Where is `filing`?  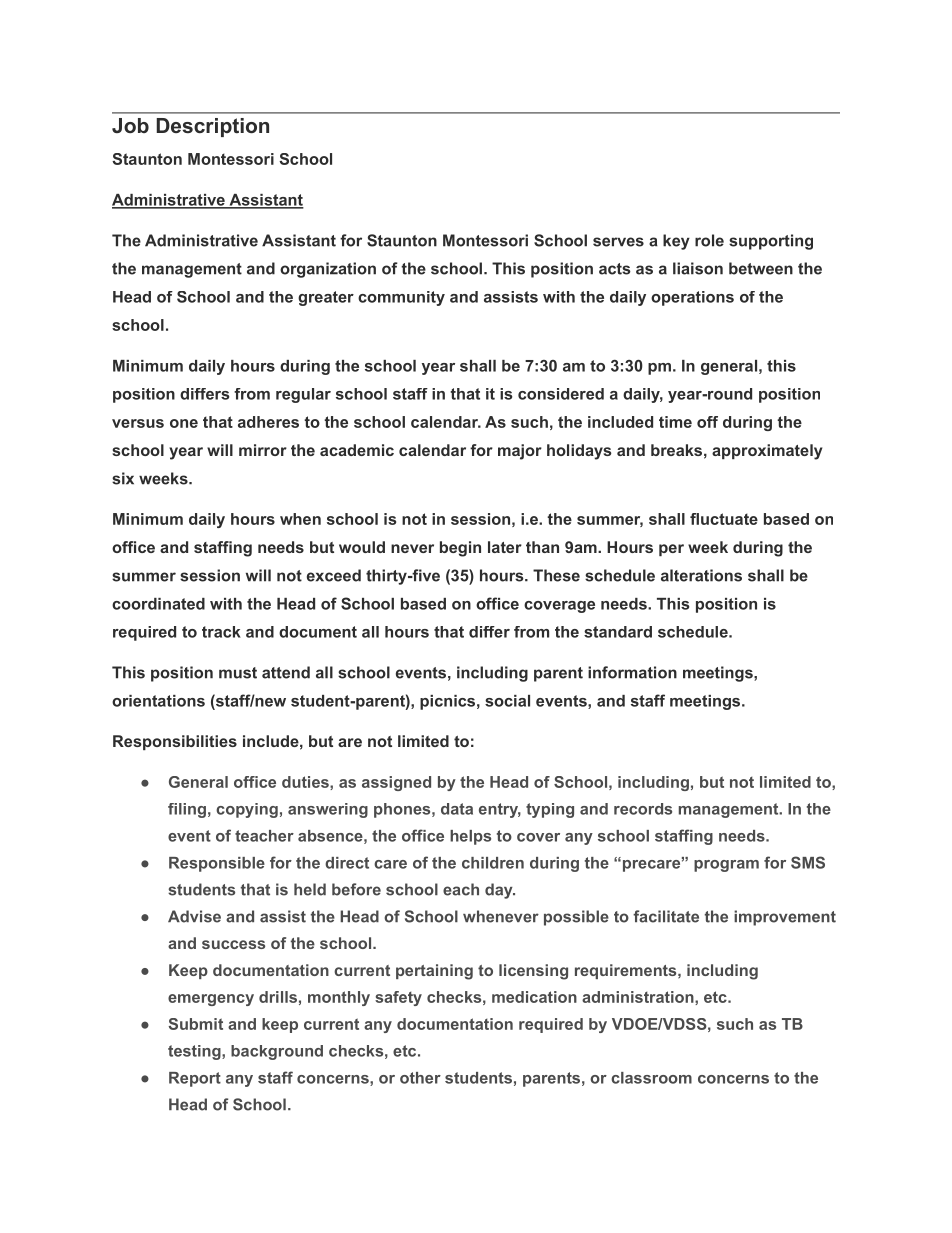
filing is located at coordinates (187, 810).
